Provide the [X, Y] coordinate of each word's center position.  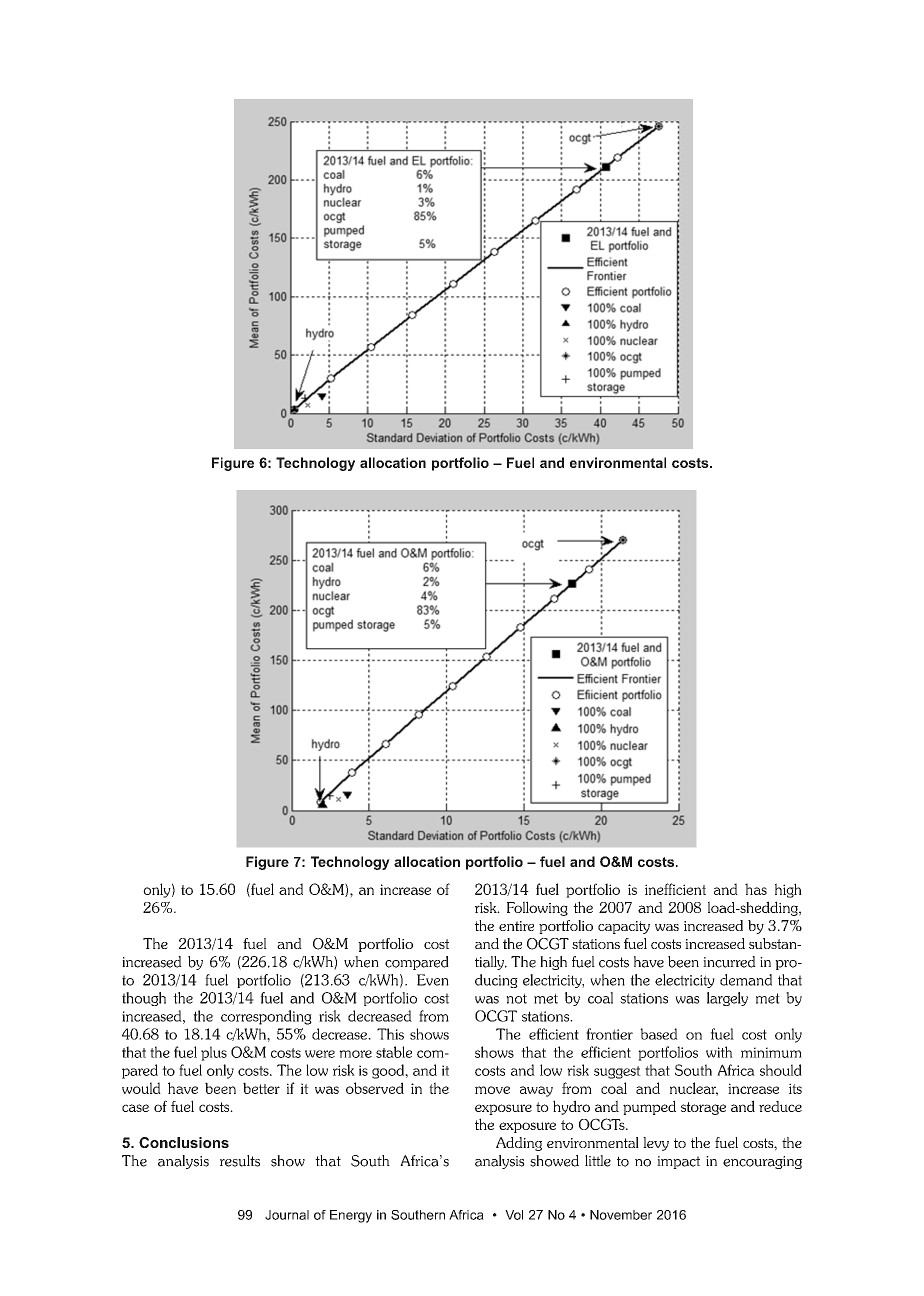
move [492, 1090]
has [756, 889]
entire [516, 926]
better [261, 1088]
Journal [287, 1215]
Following [537, 908]
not [516, 998]
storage [703, 1108]
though [144, 999]
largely [727, 999]
